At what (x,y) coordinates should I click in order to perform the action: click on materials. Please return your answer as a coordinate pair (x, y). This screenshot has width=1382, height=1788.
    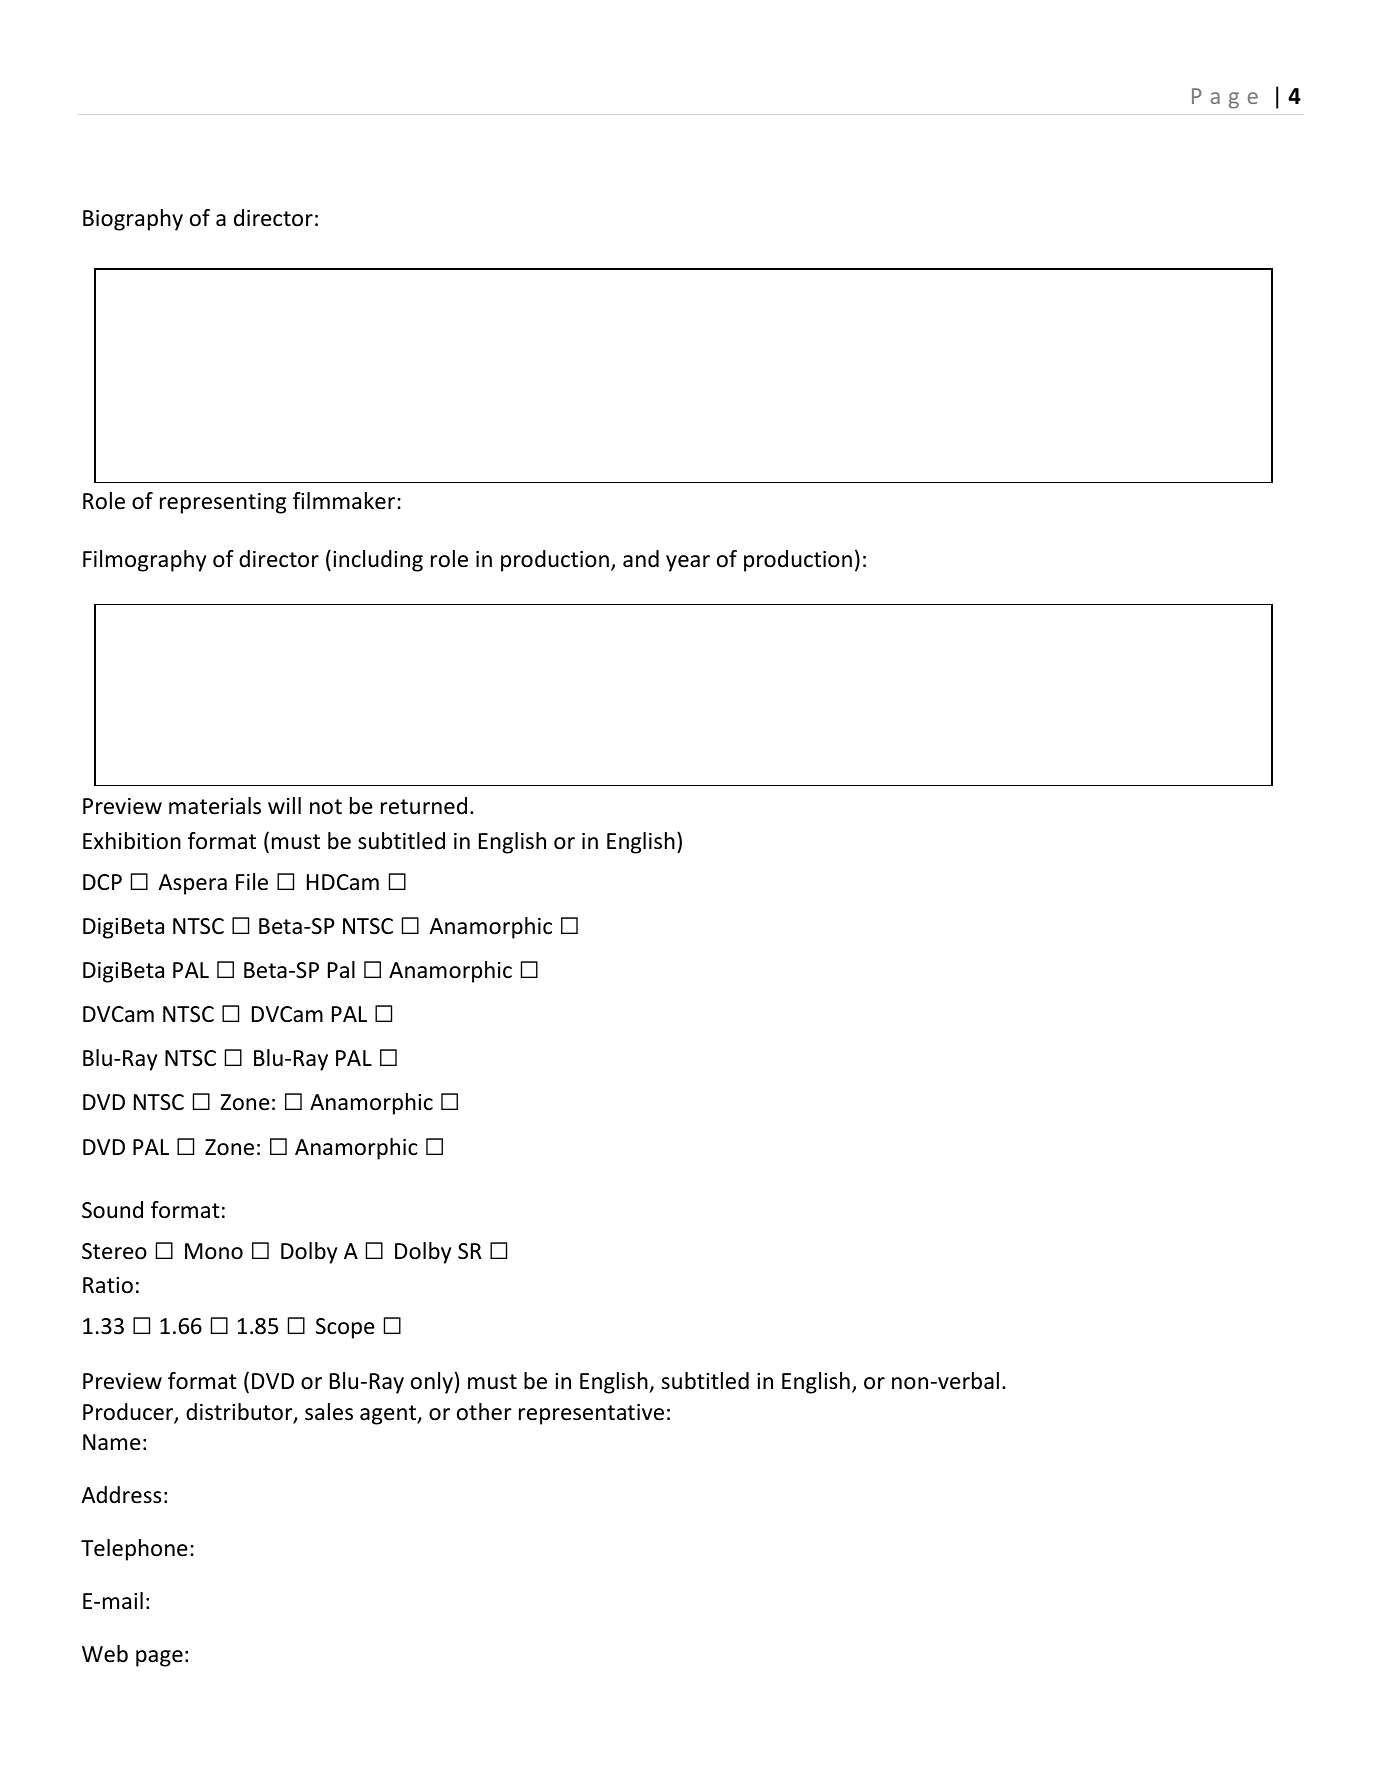
    Looking at the image, I should click on (215, 806).
